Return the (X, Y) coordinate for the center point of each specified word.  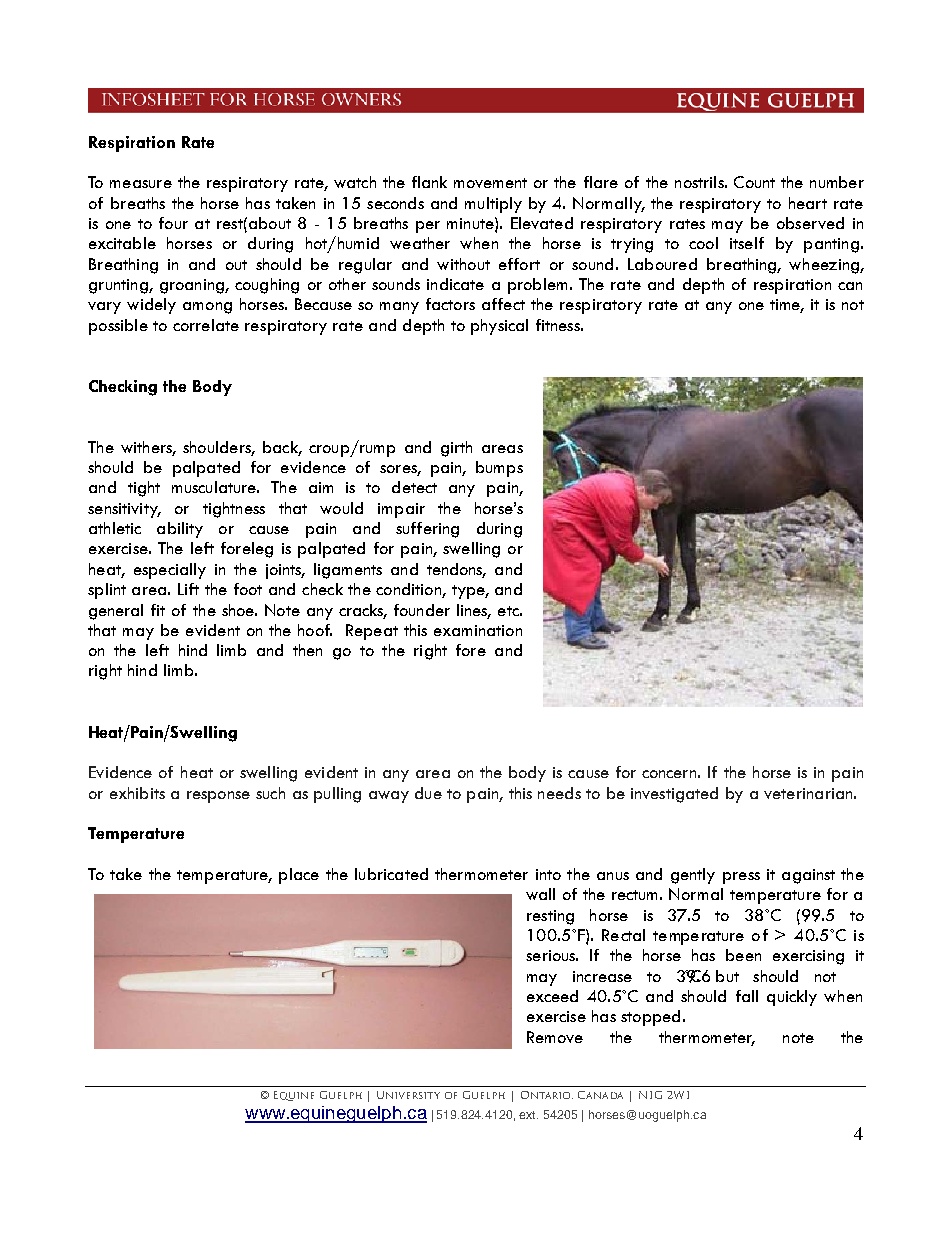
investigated (674, 795)
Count (754, 182)
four (173, 223)
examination (478, 630)
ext (528, 1115)
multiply (493, 205)
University (408, 1095)
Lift (188, 589)
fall (747, 996)
